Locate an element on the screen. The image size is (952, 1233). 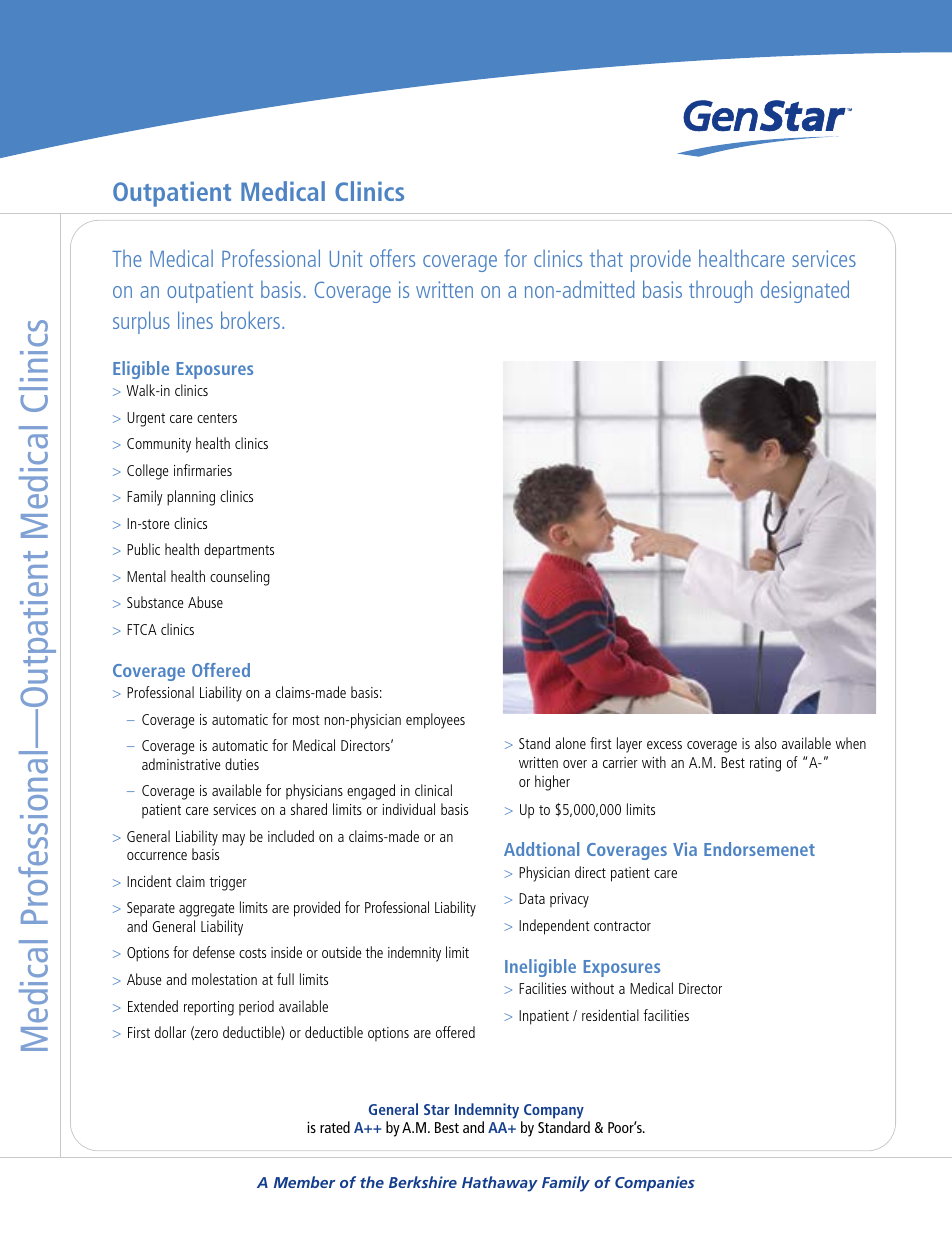
Companies is located at coordinates (655, 1183).
